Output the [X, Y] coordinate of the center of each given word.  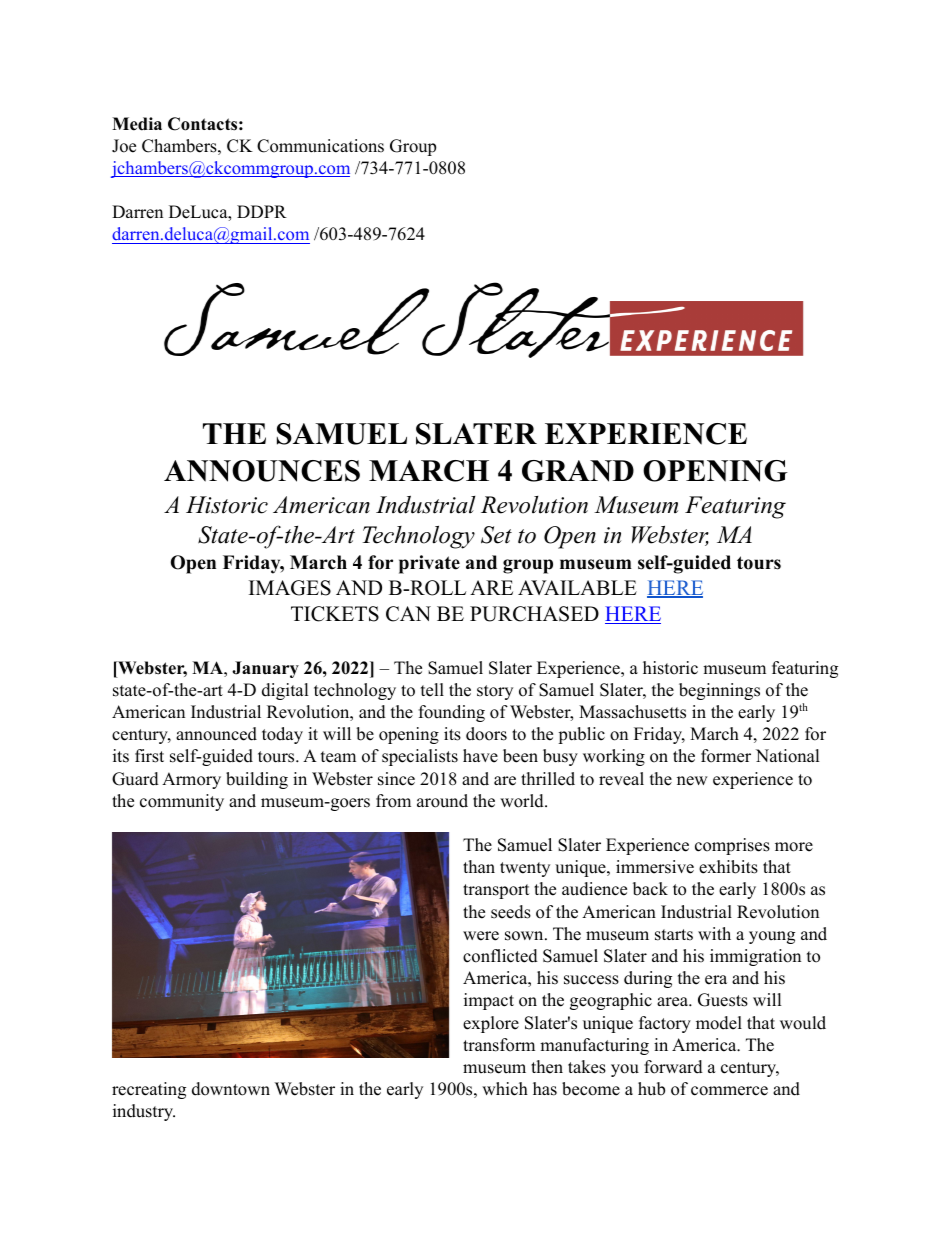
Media [137, 124]
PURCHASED [534, 614]
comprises [732, 846]
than [479, 866]
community [182, 802]
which [505, 1089]
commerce [729, 1091]
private [429, 564]
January [265, 669]
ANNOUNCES [262, 471]
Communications [320, 146]
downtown [231, 1089]
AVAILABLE [577, 587]
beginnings [719, 691]
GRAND [578, 471]
